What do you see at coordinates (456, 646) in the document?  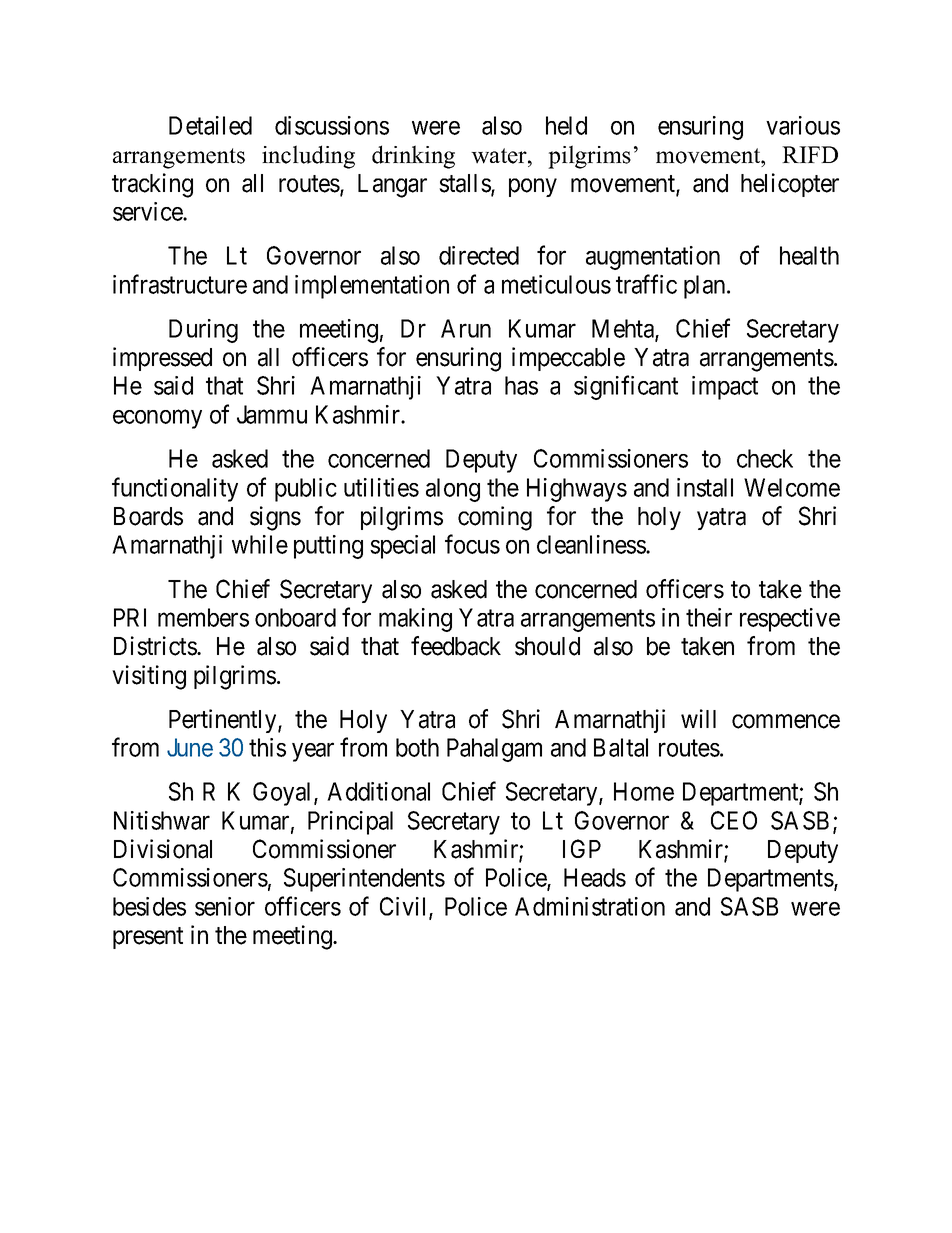 I see `feedback` at bounding box center [456, 646].
